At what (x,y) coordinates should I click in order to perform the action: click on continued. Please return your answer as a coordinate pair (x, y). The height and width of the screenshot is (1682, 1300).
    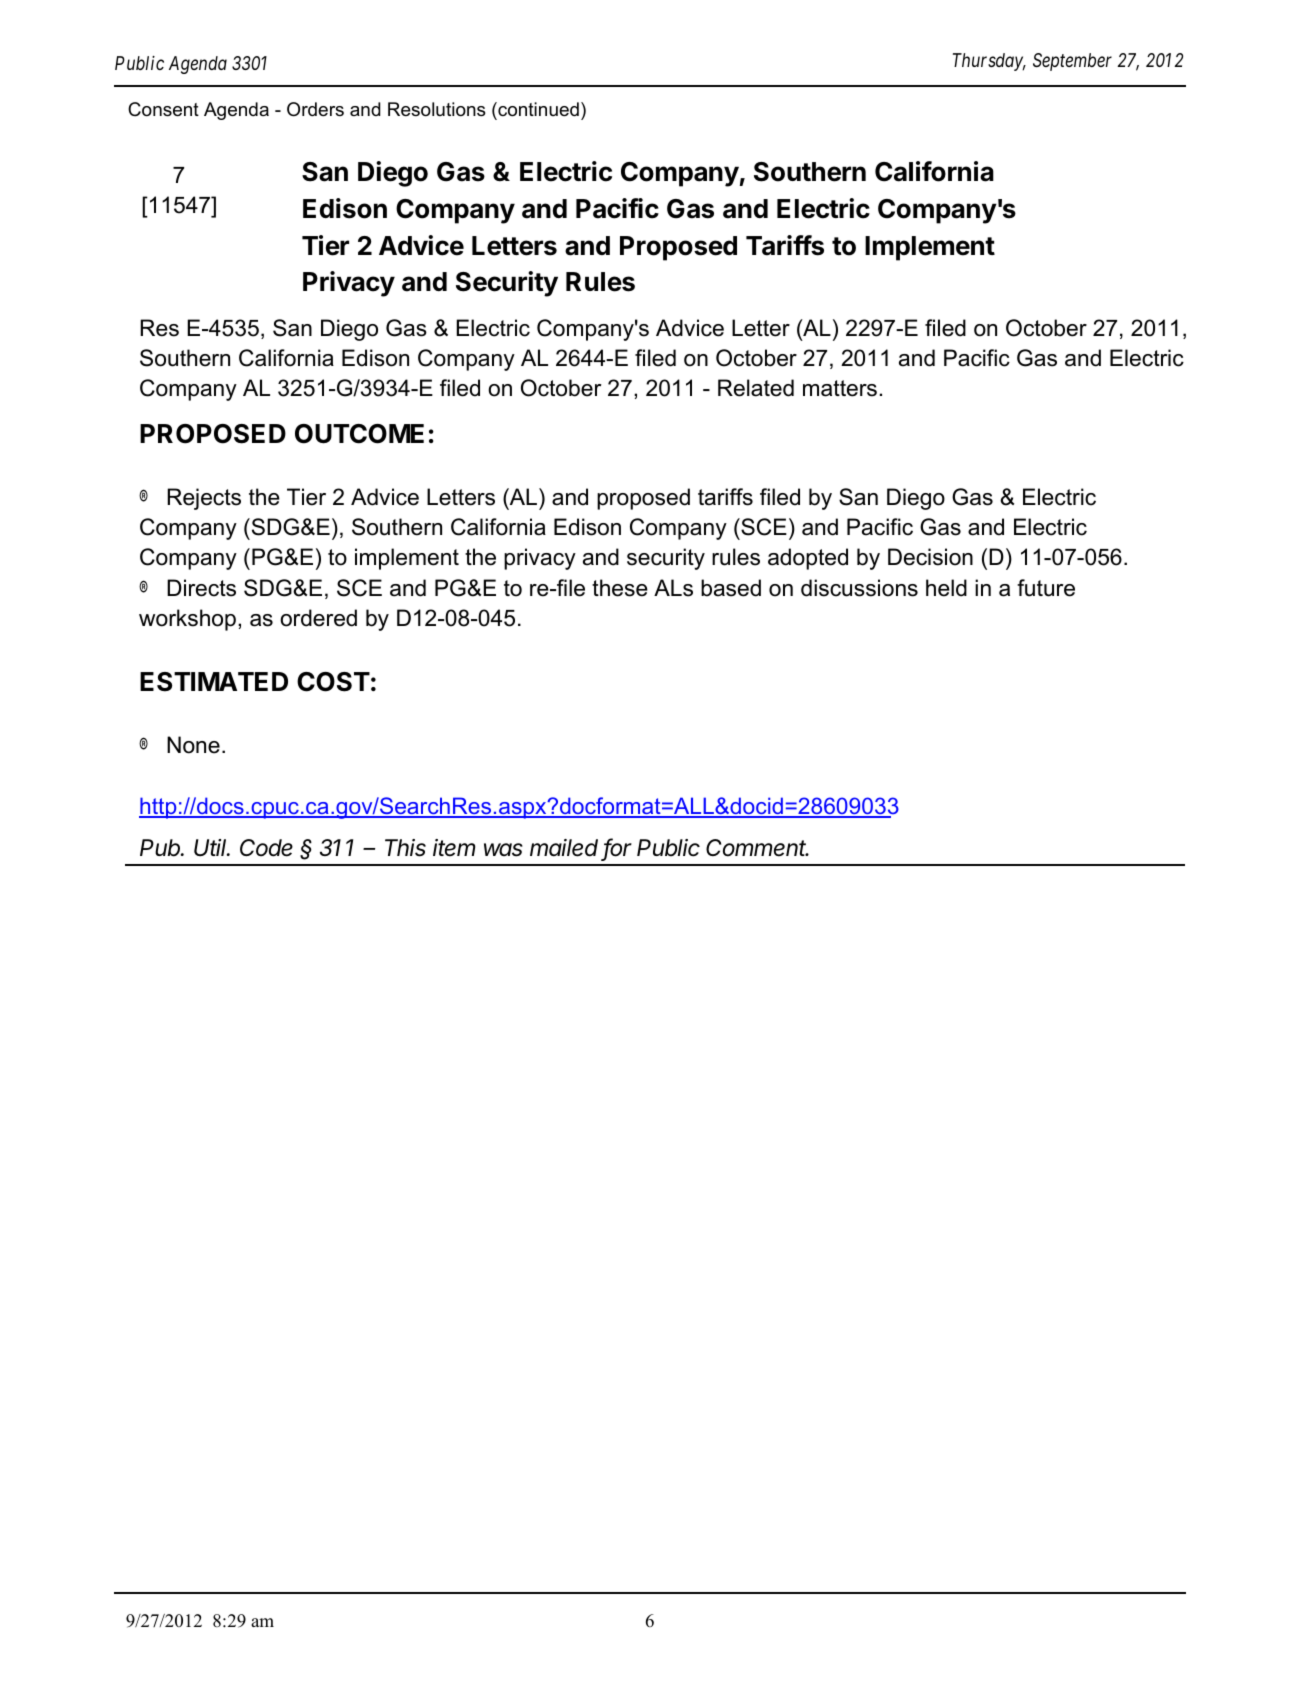
    Looking at the image, I should click on (537, 109).
